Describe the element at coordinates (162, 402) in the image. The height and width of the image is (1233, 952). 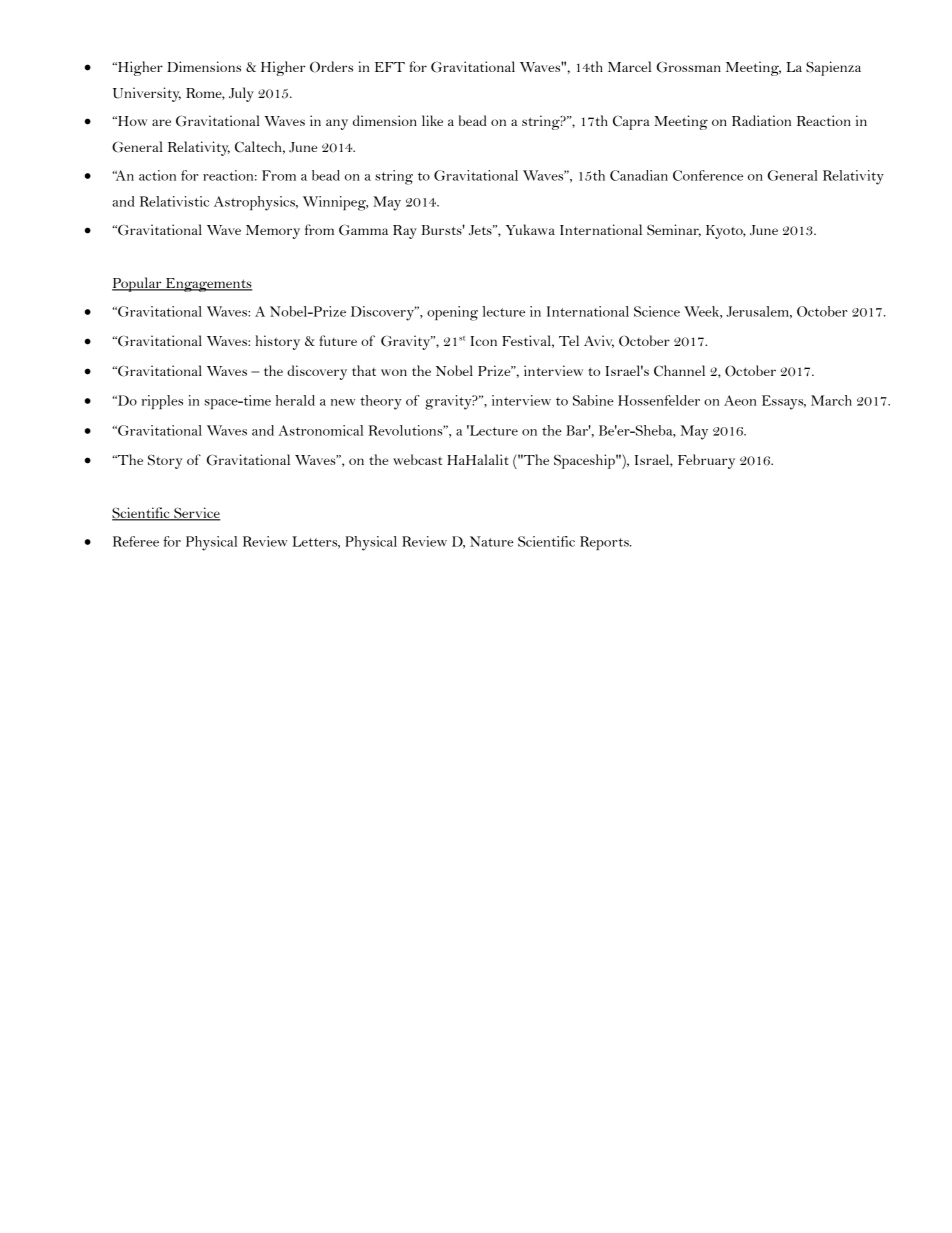
I see `ripples` at that location.
